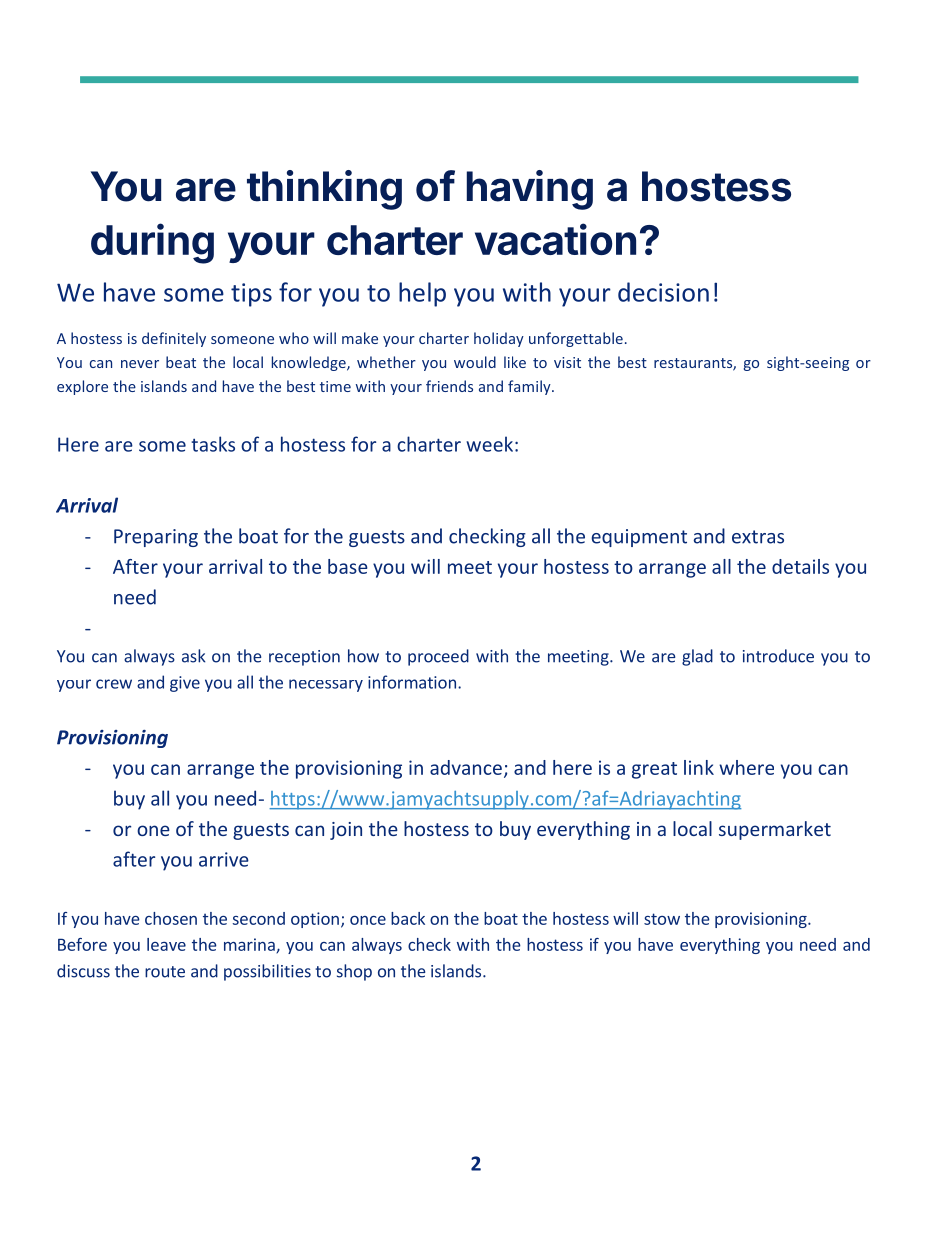  Describe the element at coordinates (166, 944) in the document. I see `leave` at that location.
